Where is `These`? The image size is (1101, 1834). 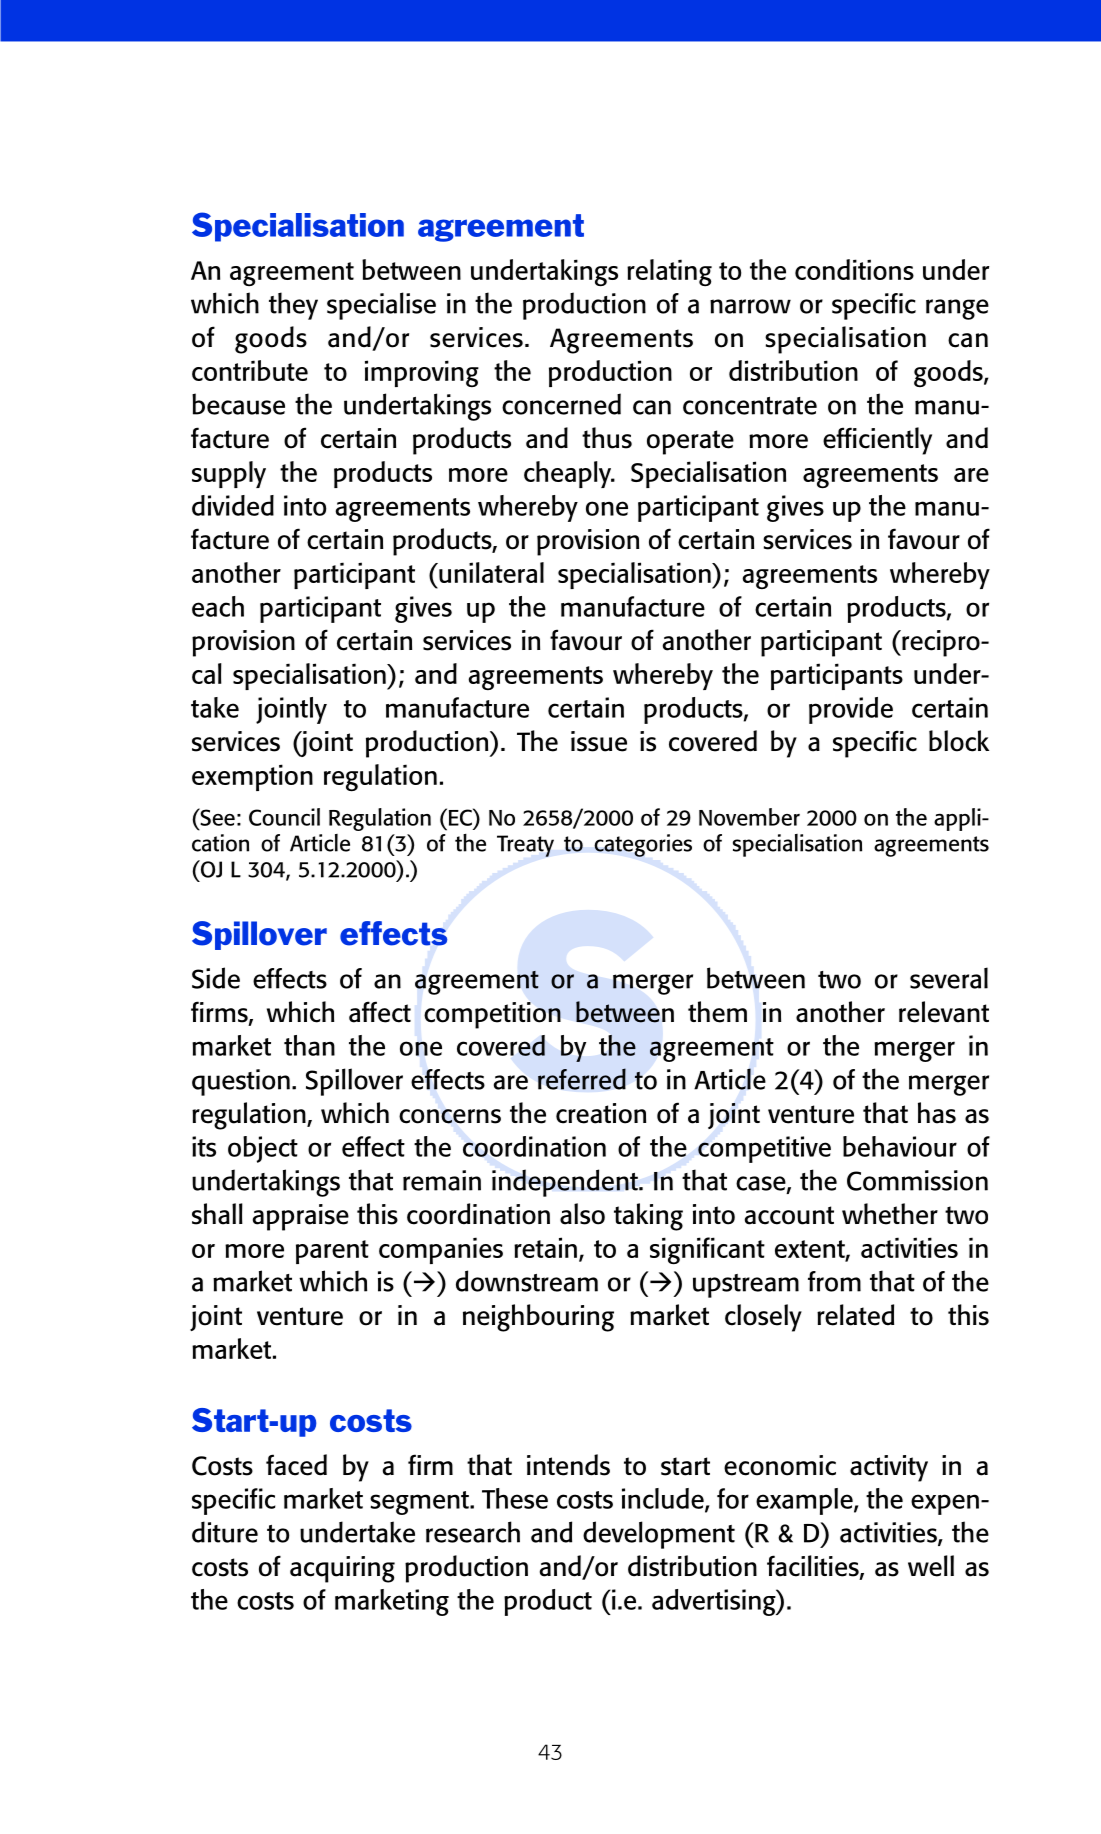 These is located at coordinates (515, 1498).
